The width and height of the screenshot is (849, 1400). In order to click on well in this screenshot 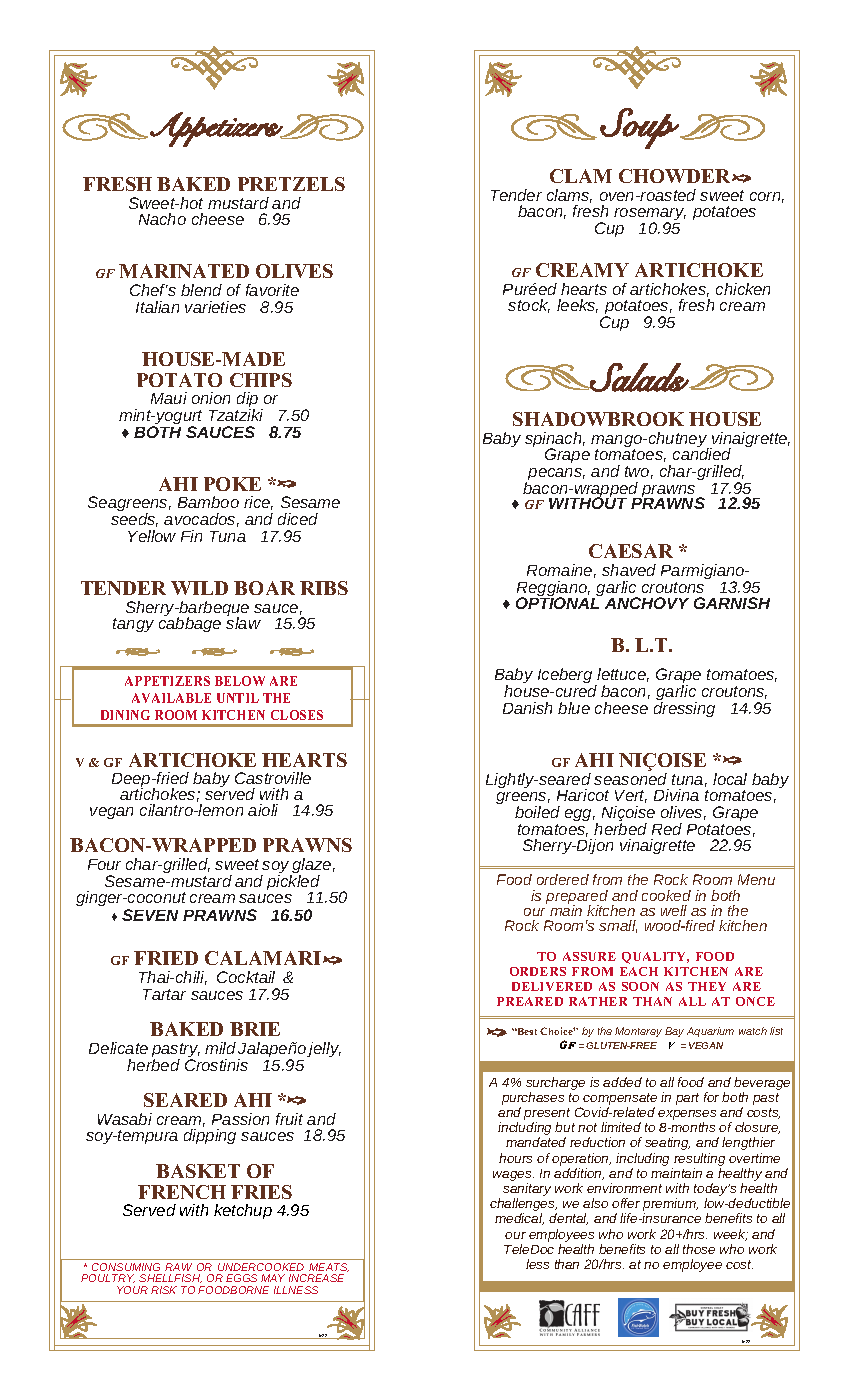, I will do `click(674, 910)`.
